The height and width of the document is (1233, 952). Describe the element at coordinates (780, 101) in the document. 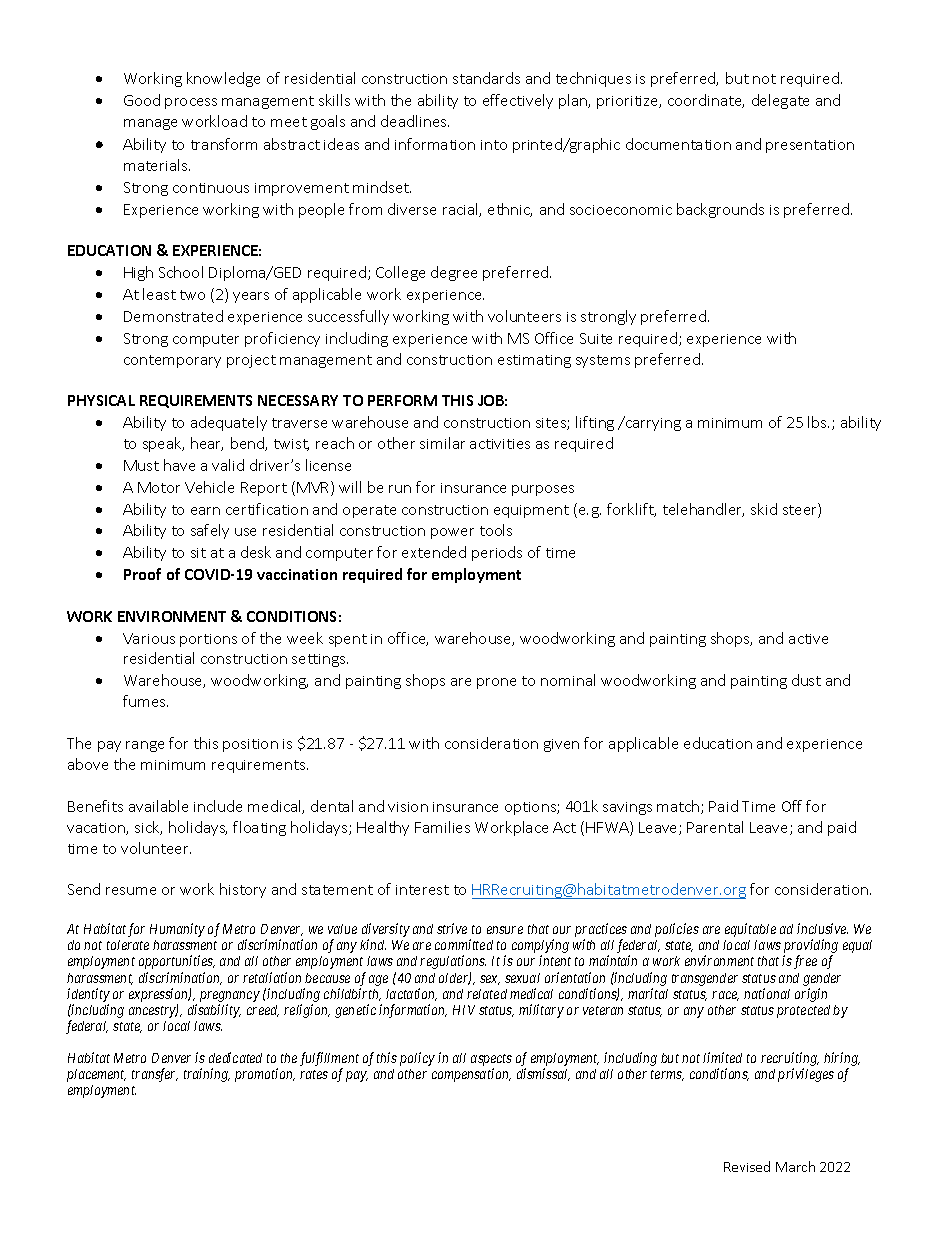

I see `delegate` at that location.
